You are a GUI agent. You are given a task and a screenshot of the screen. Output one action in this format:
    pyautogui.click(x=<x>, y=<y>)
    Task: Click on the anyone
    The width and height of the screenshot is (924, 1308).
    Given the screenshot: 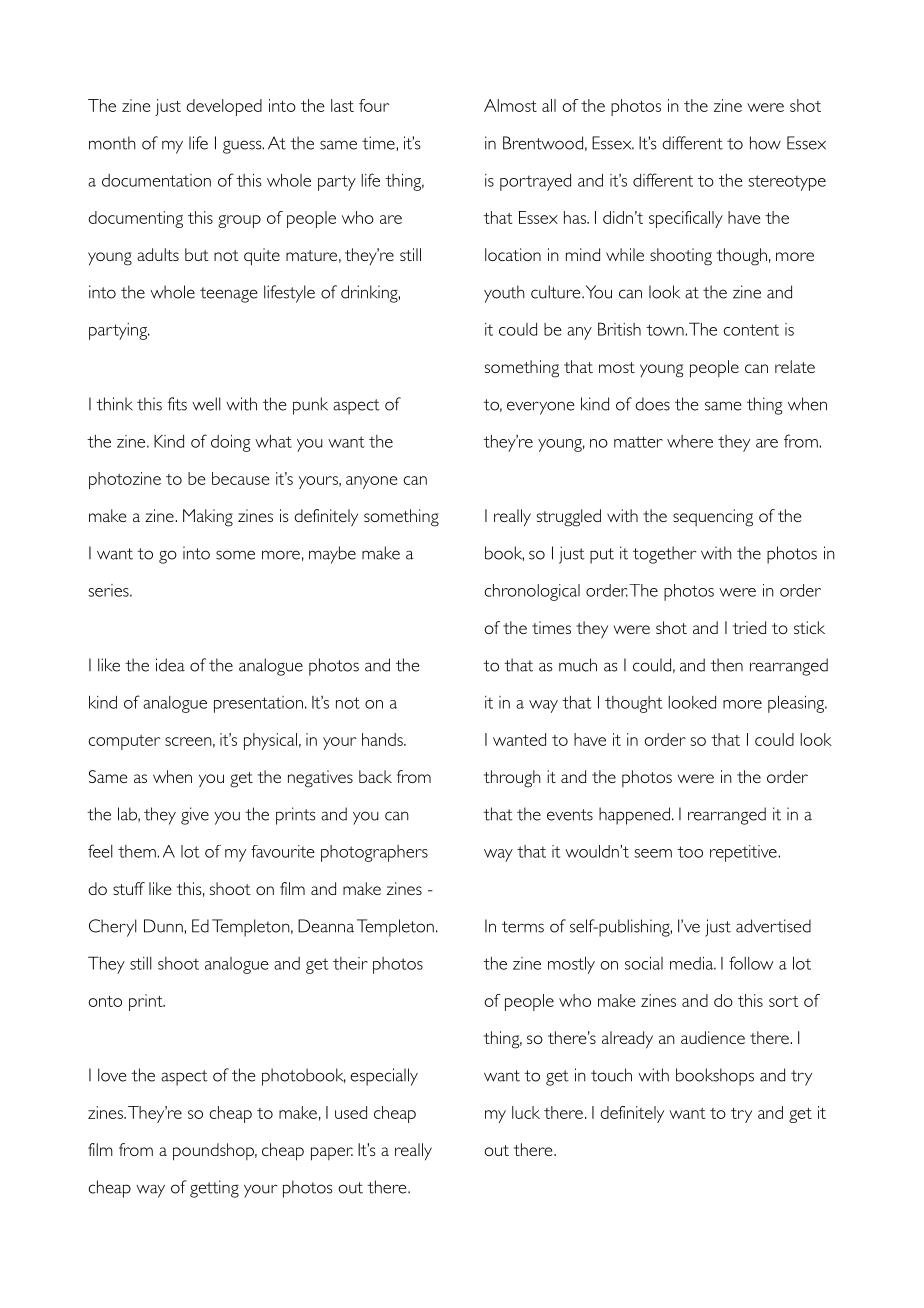 What is the action you would take?
    pyautogui.click(x=372, y=482)
